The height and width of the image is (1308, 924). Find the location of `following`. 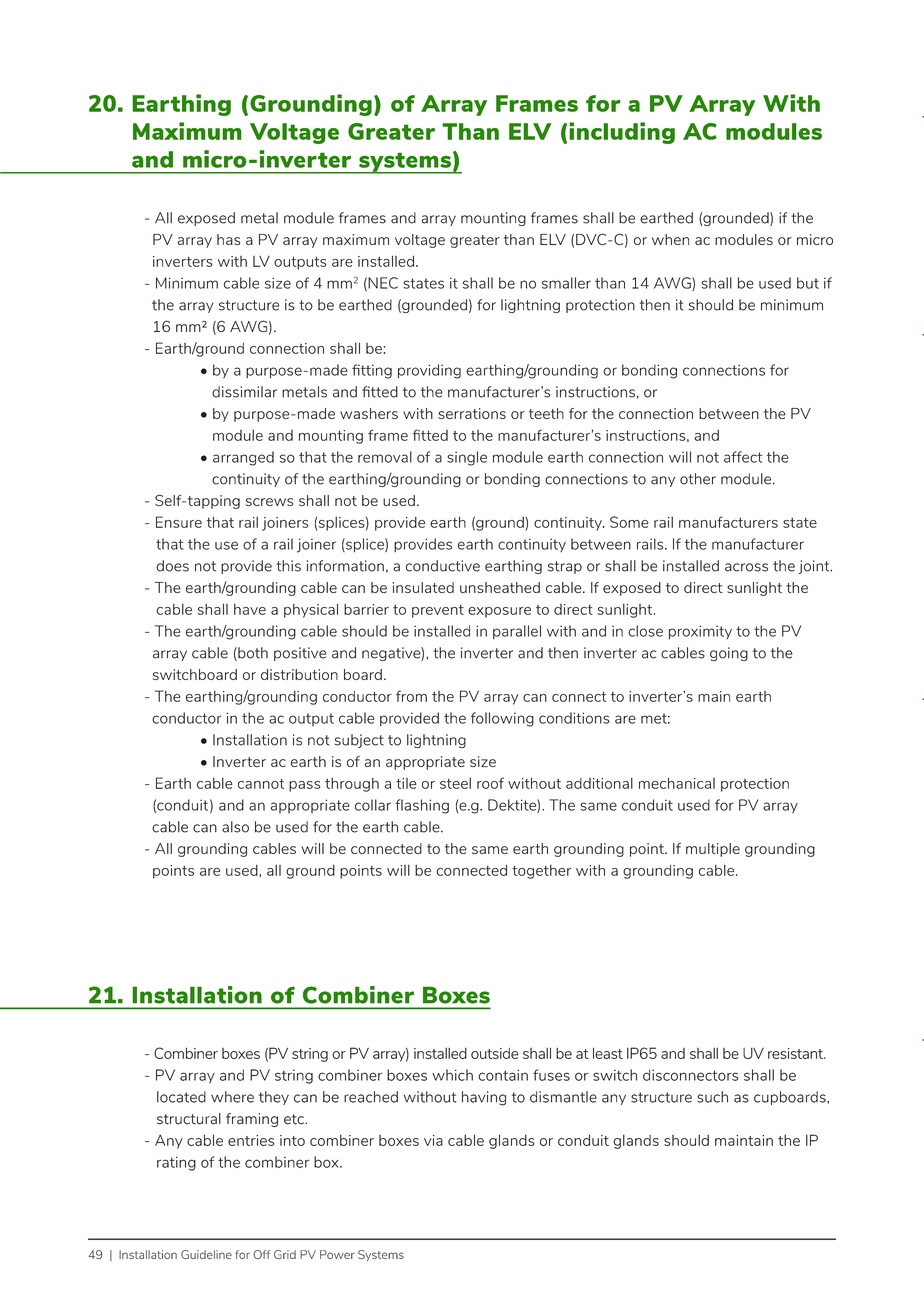

following is located at coordinates (502, 719).
